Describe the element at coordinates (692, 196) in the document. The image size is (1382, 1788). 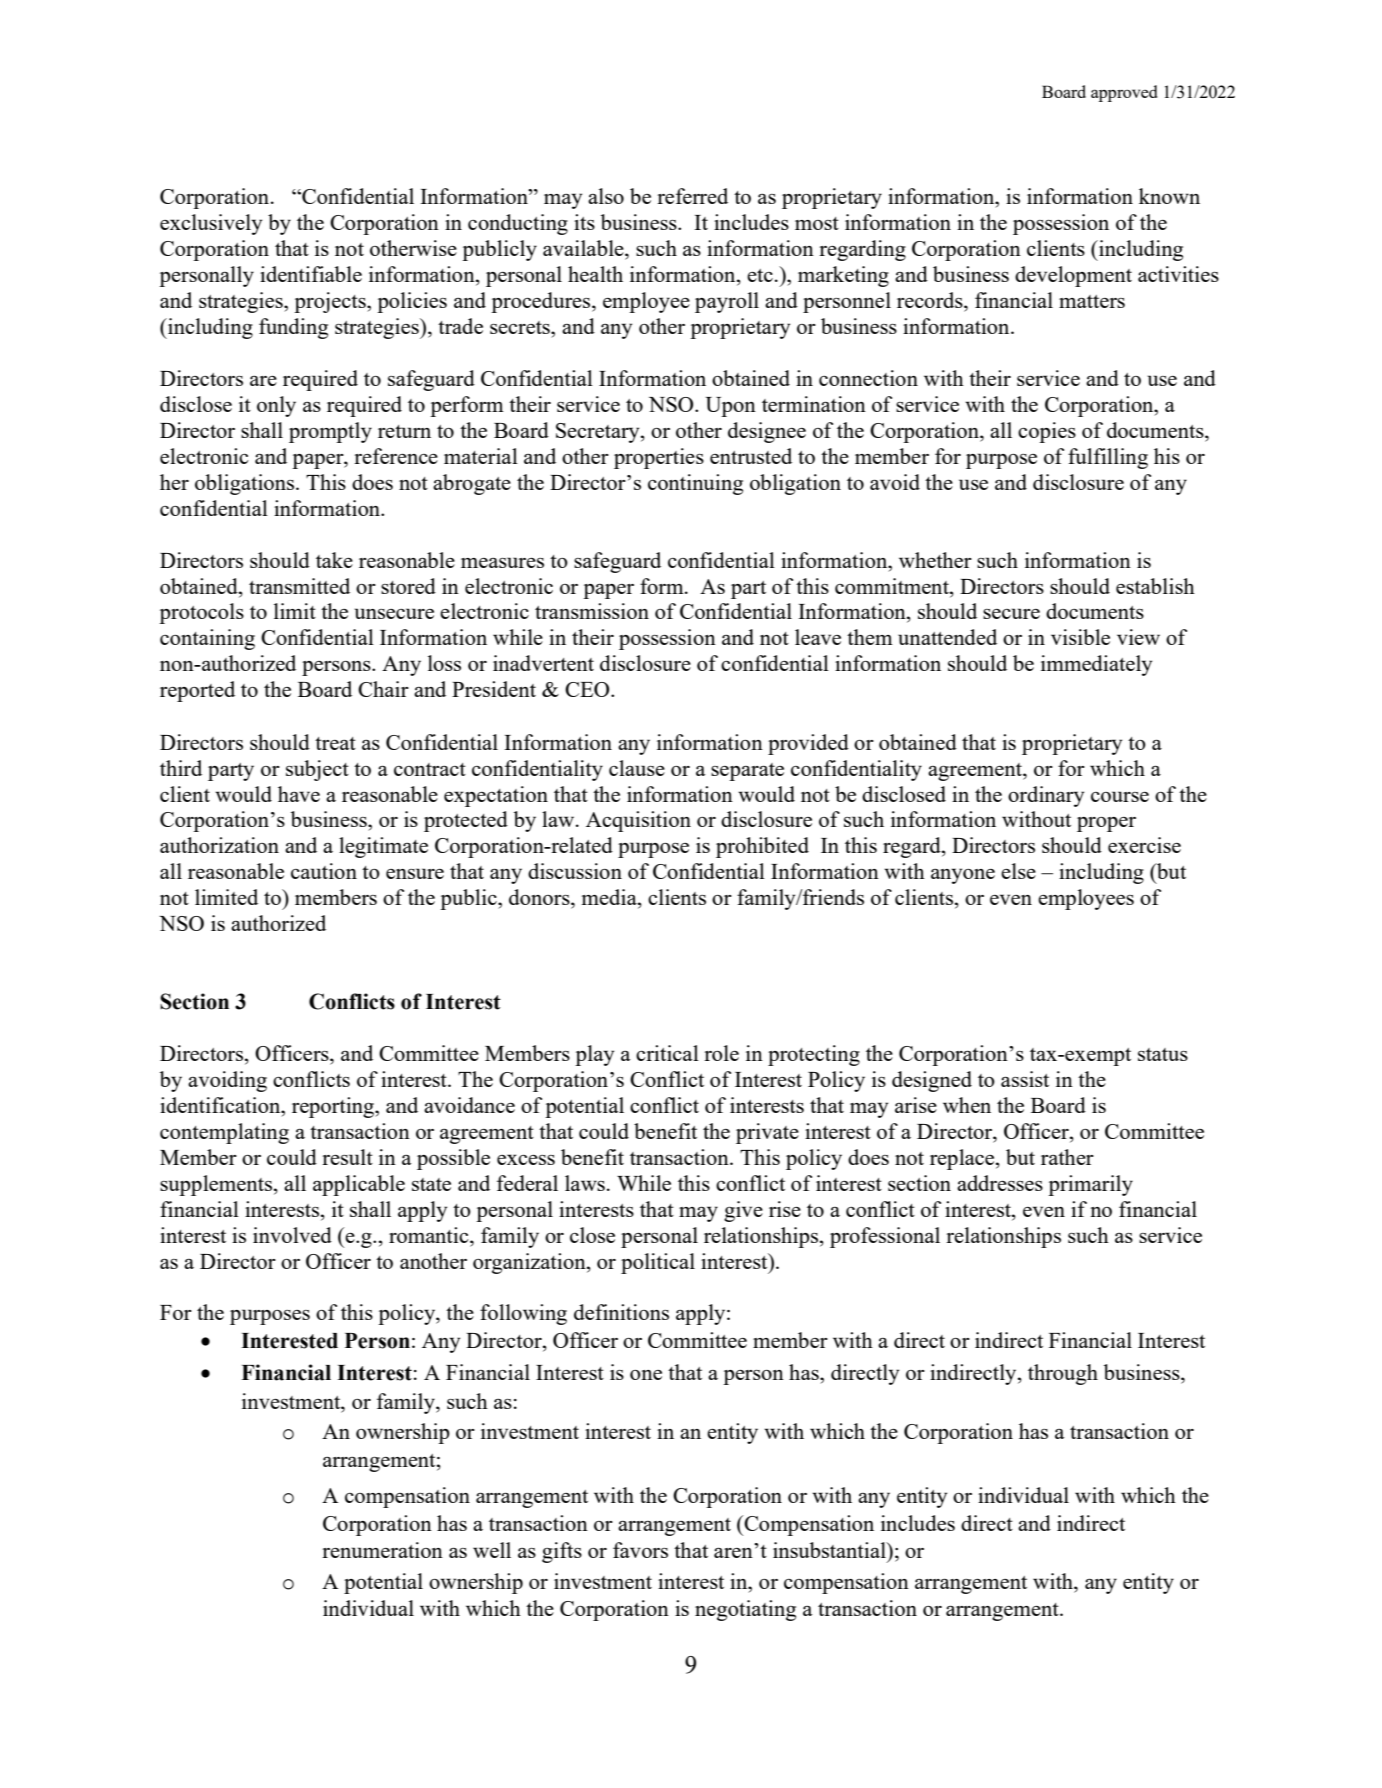
I see `referred` at that location.
